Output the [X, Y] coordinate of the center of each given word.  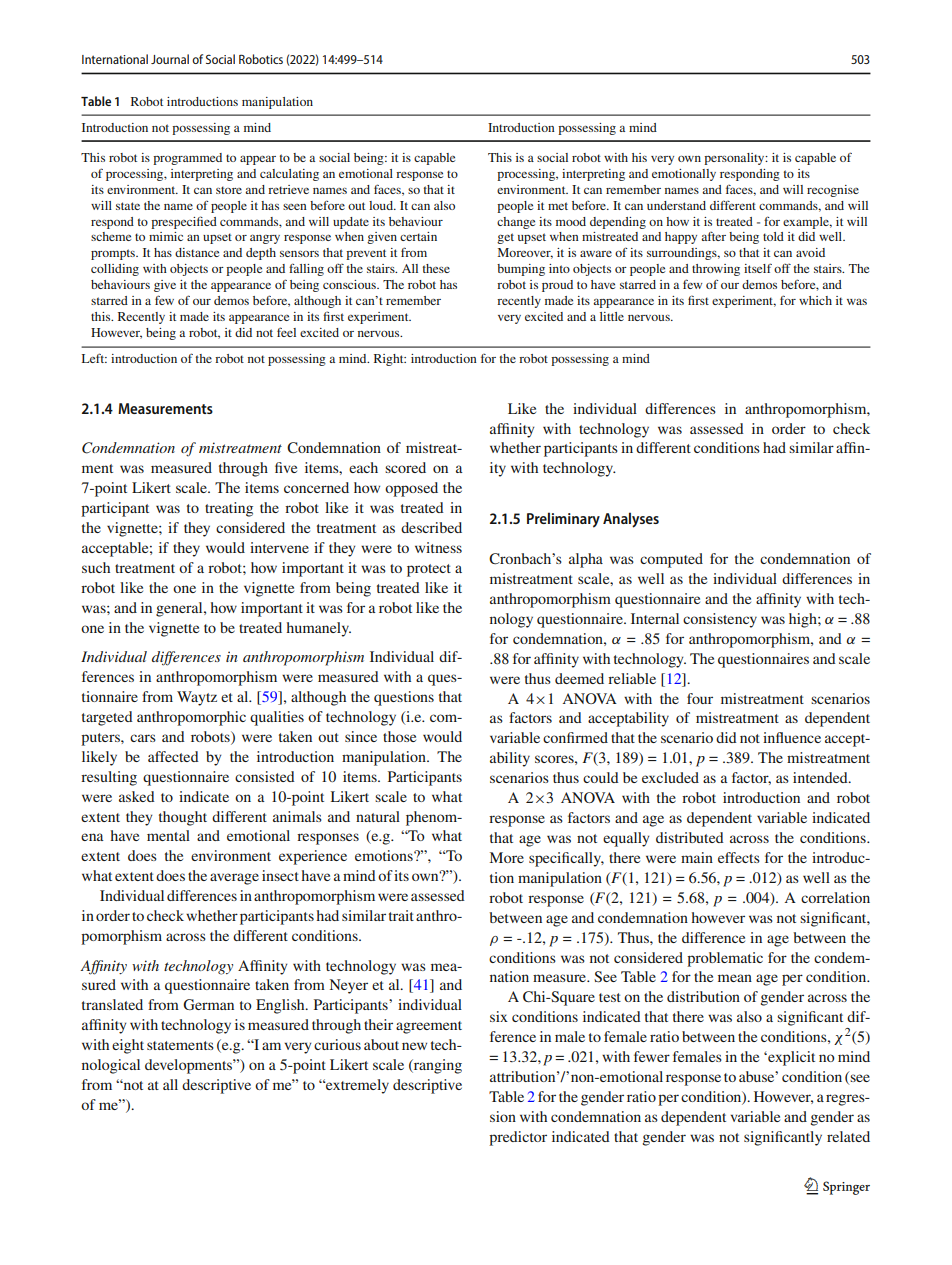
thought [183, 818]
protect [429, 570]
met [558, 206]
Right [390, 360]
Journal [170, 59]
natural [378, 816]
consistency [720, 620]
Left [94, 358]
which [815, 300]
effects [739, 857]
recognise [833, 191]
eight [128, 1046]
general [180, 609]
